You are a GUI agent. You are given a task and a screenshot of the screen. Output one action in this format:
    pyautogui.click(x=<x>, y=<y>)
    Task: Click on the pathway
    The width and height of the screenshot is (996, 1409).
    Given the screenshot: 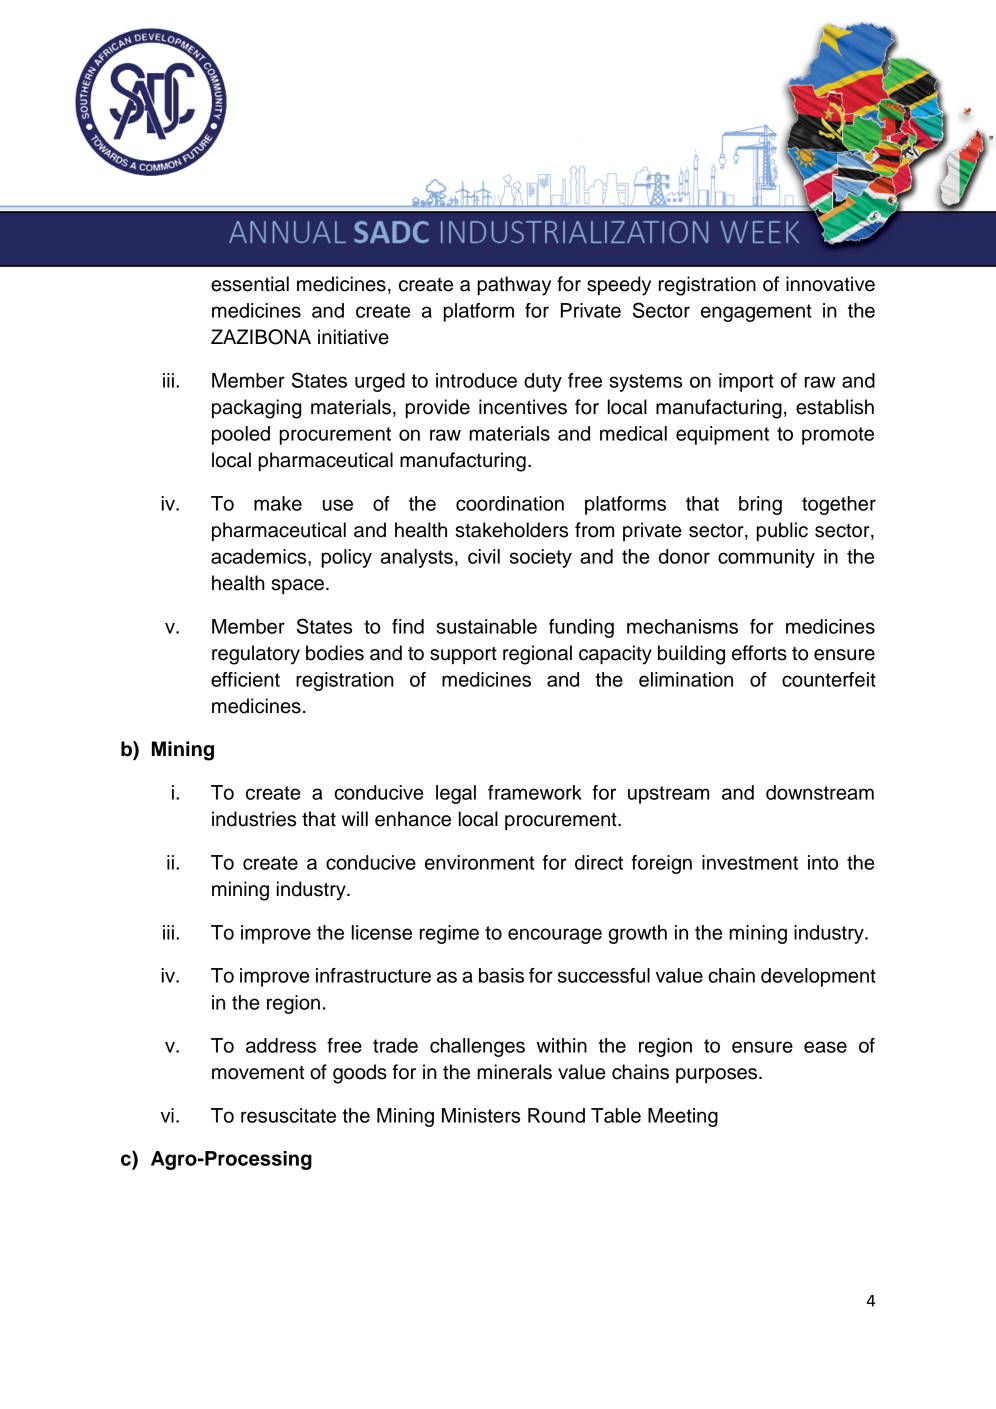 What is the action you would take?
    pyautogui.click(x=514, y=286)
